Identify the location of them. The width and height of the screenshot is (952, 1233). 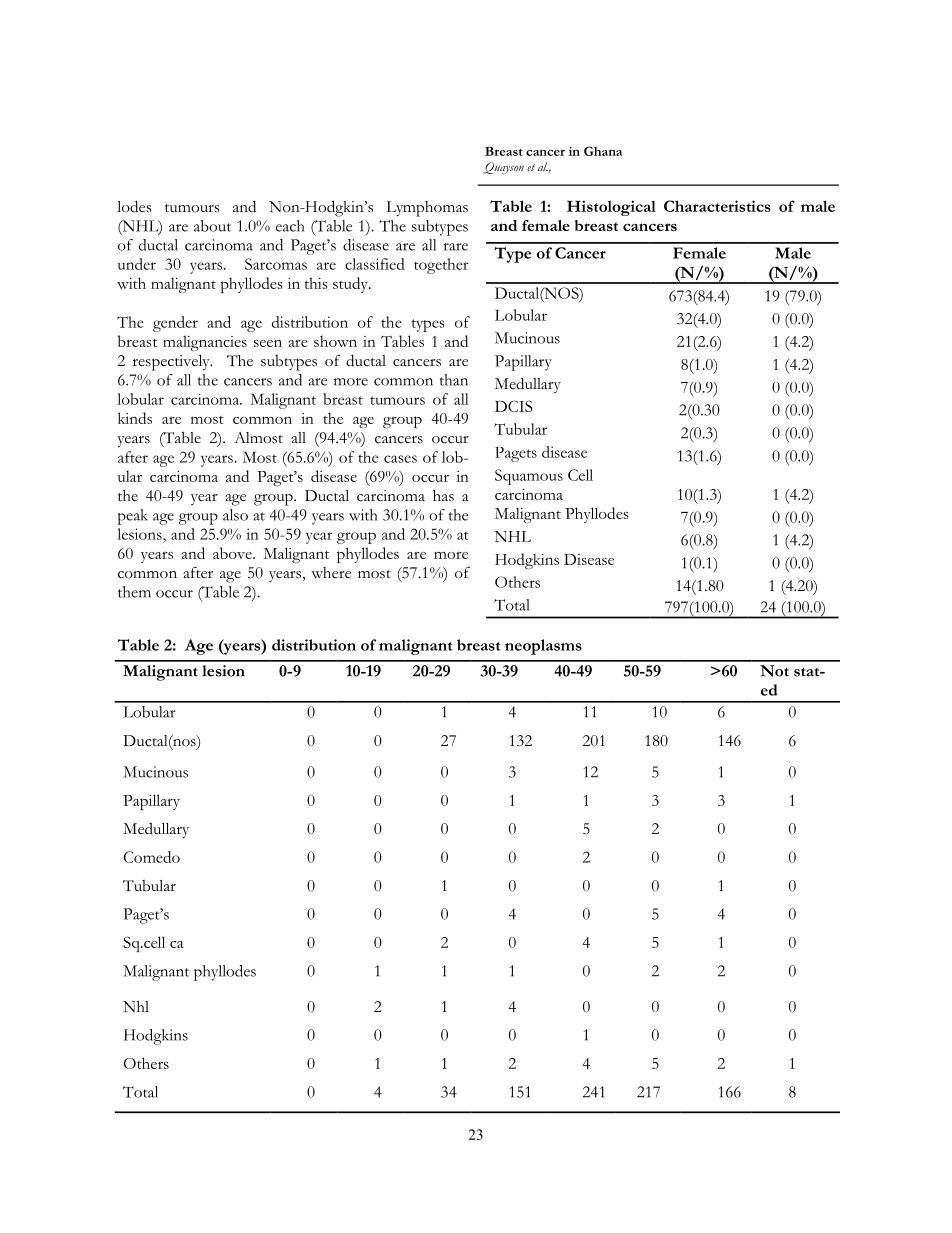
(134, 592).
